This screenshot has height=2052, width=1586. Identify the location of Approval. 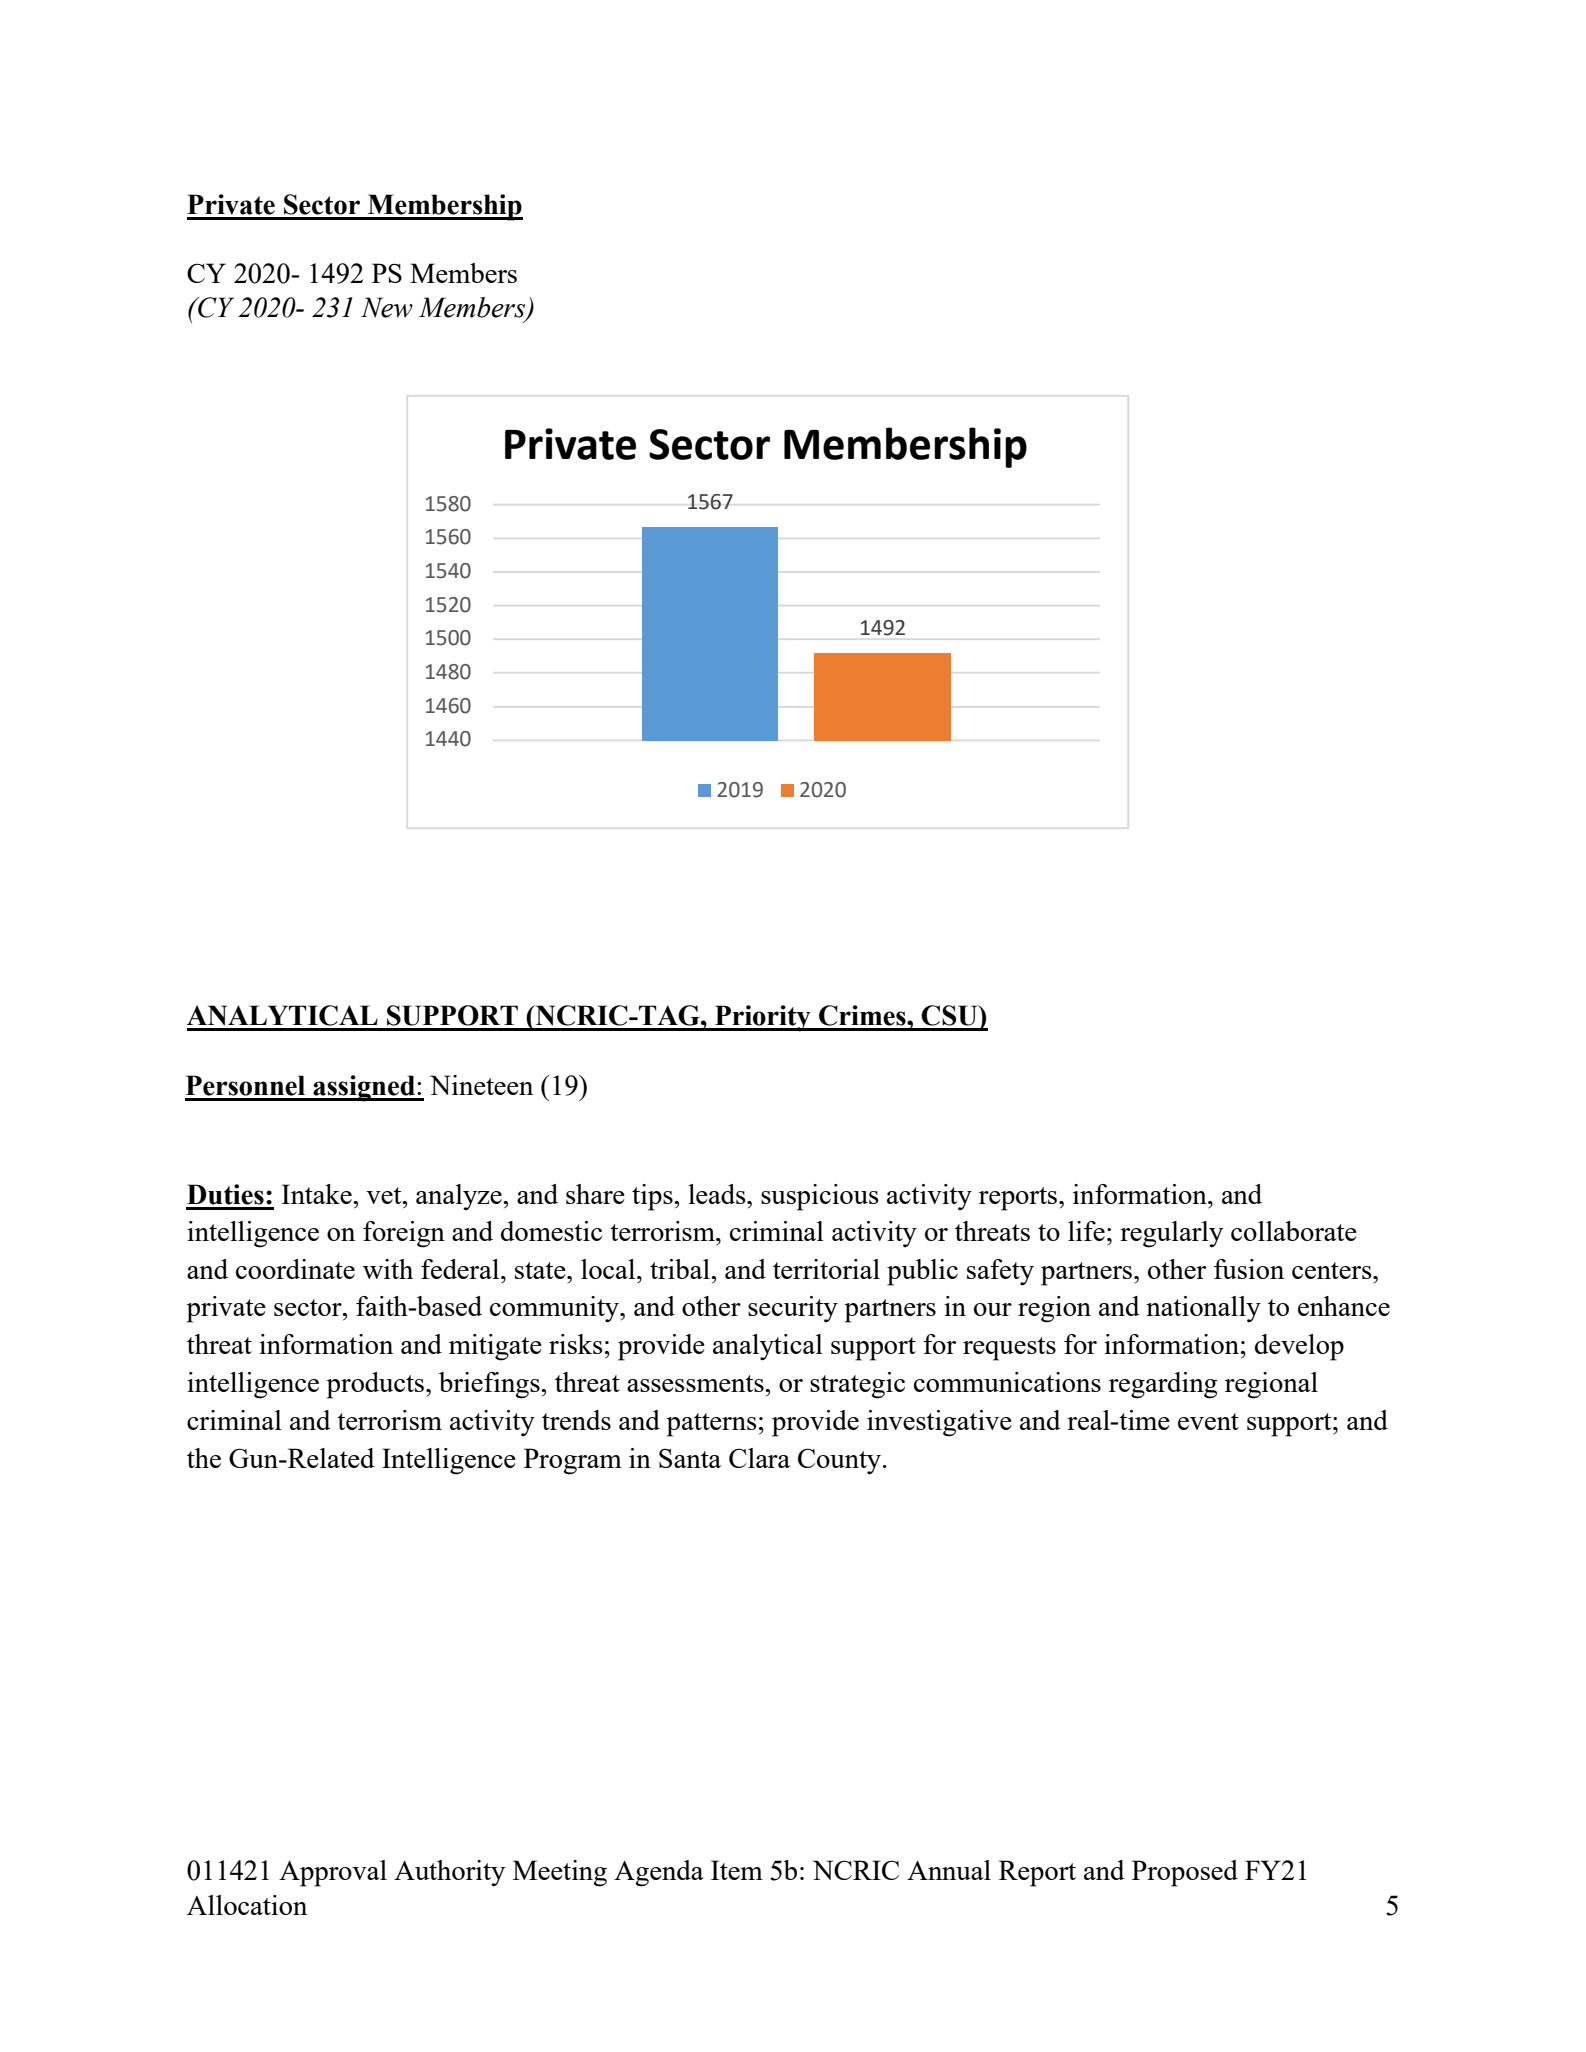
(333, 1873).
